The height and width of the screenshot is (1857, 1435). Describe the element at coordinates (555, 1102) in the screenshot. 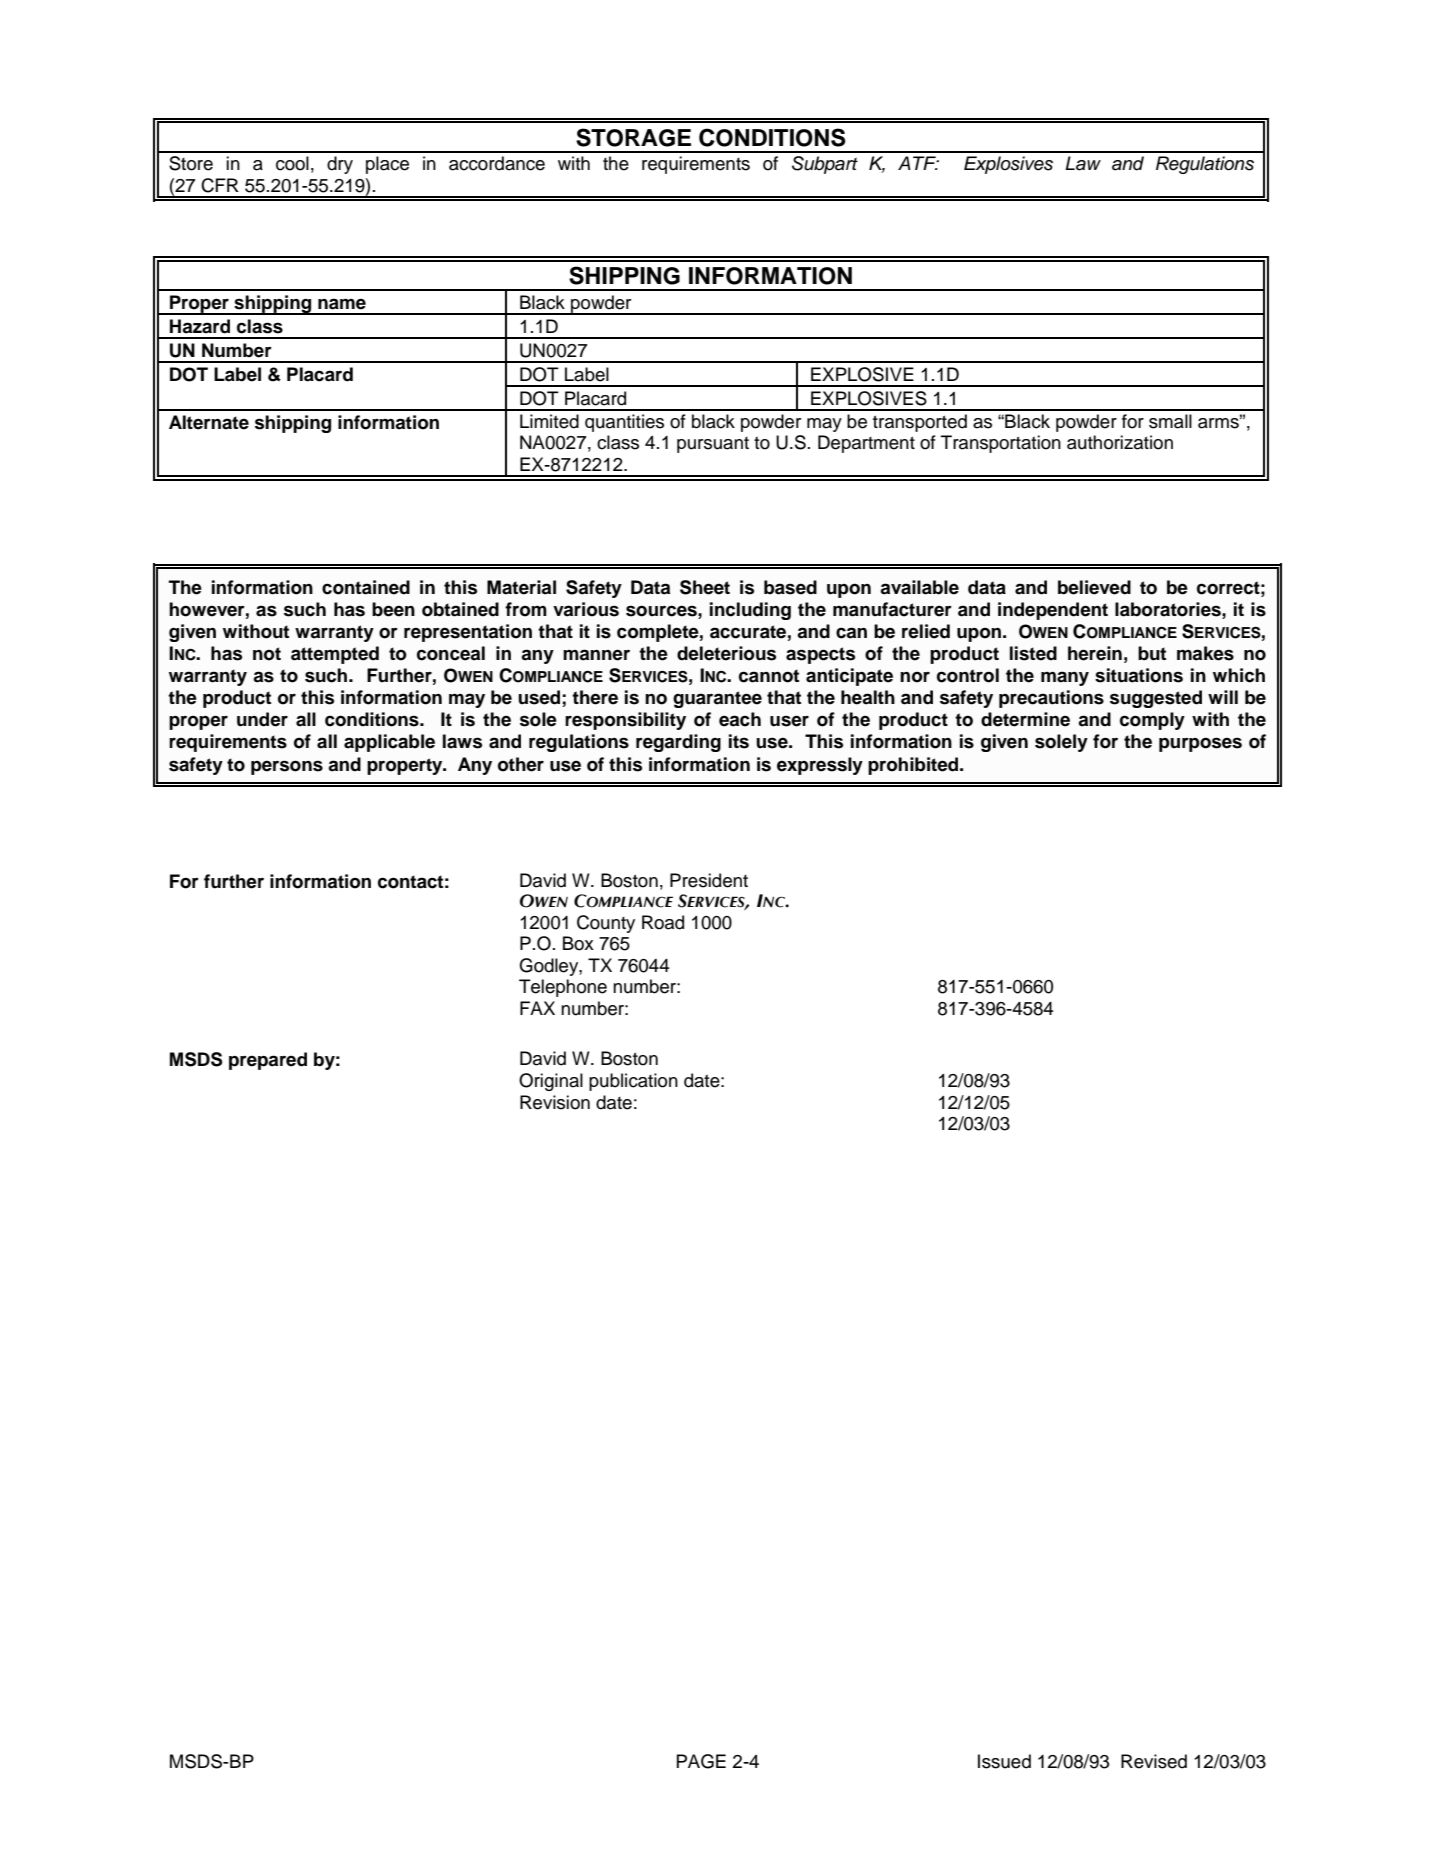

I see `Revision` at that location.
